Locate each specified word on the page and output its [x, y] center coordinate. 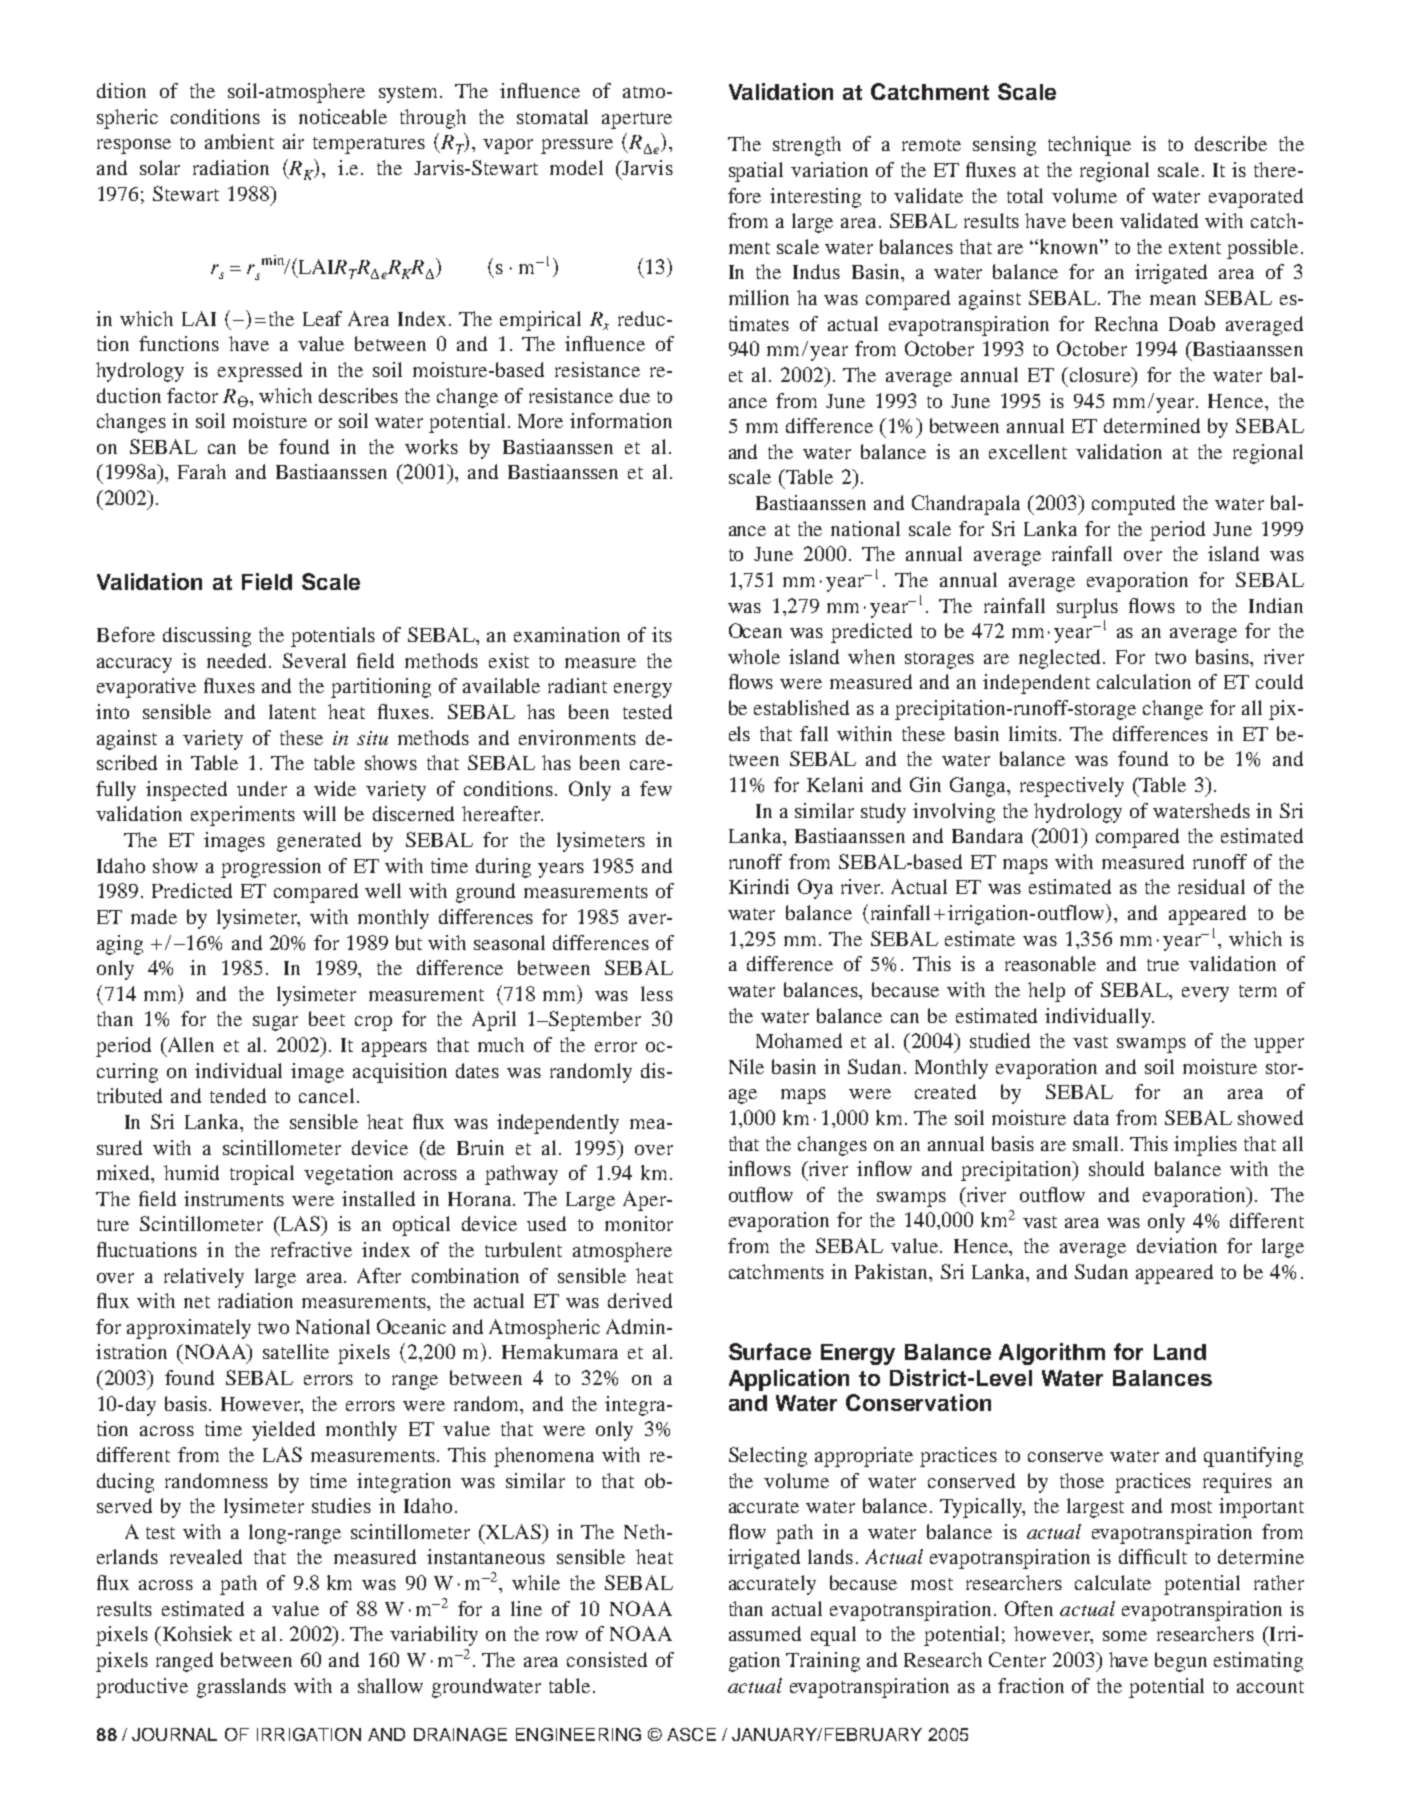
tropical [262, 1175]
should [1116, 1168]
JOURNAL [174, 1734]
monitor [639, 1223]
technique [1089, 146]
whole [754, 656]
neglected [1062, 659]
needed [239, 660]
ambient [239, 141]
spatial [756, 172]
